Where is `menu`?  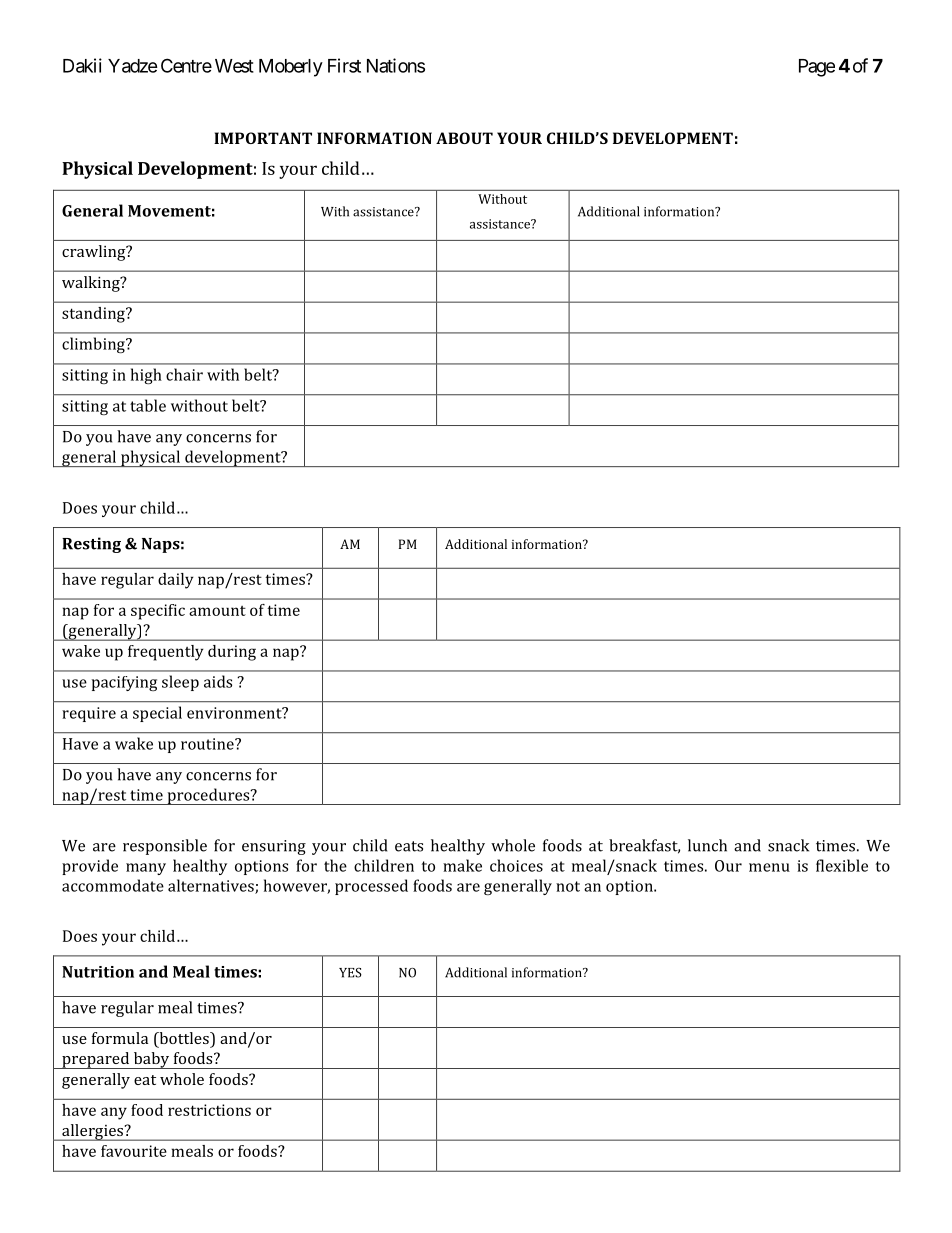
menu is located at coordinates (769, 867).
